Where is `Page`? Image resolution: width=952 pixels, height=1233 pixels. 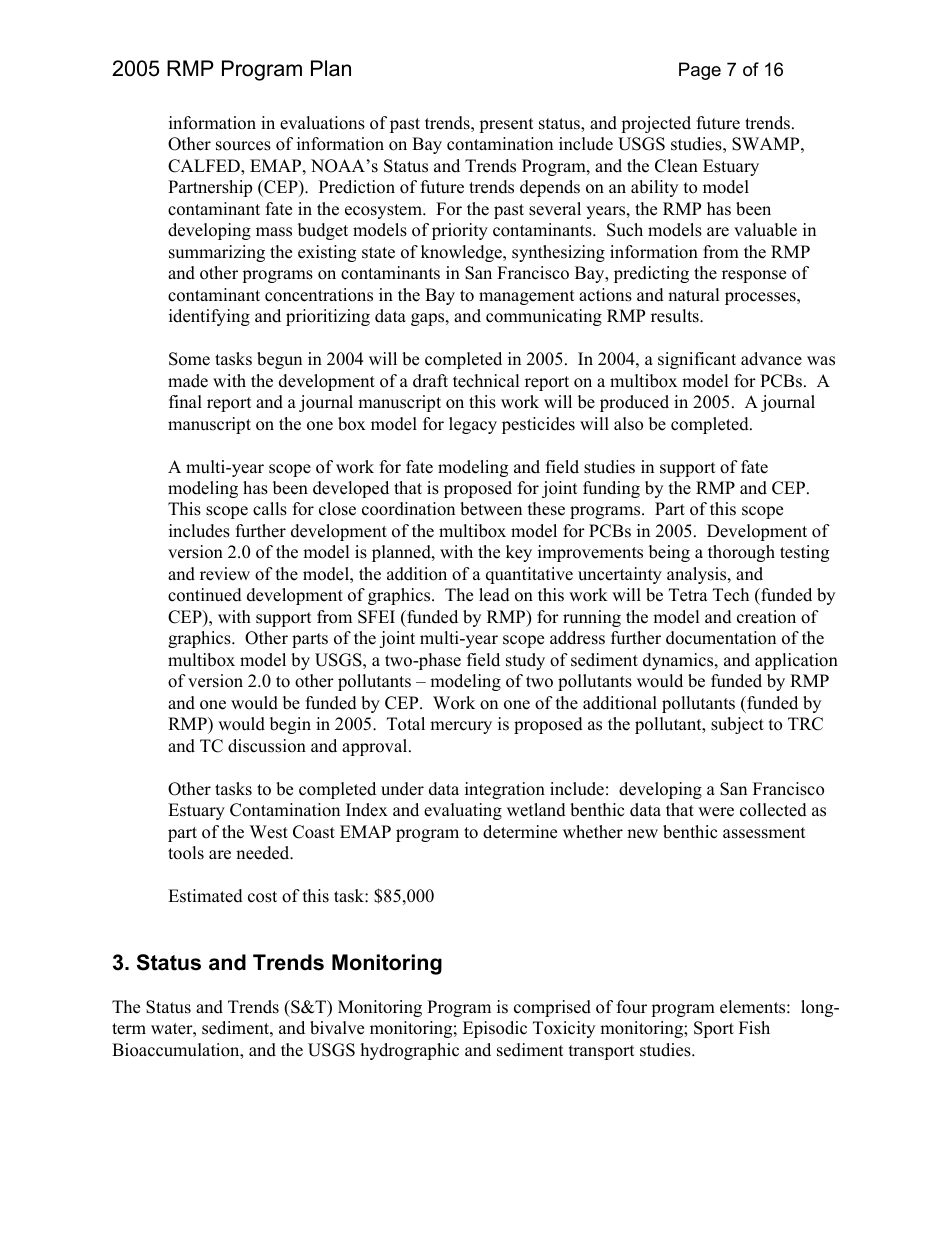
Page is located at coordinates (700, 71).
